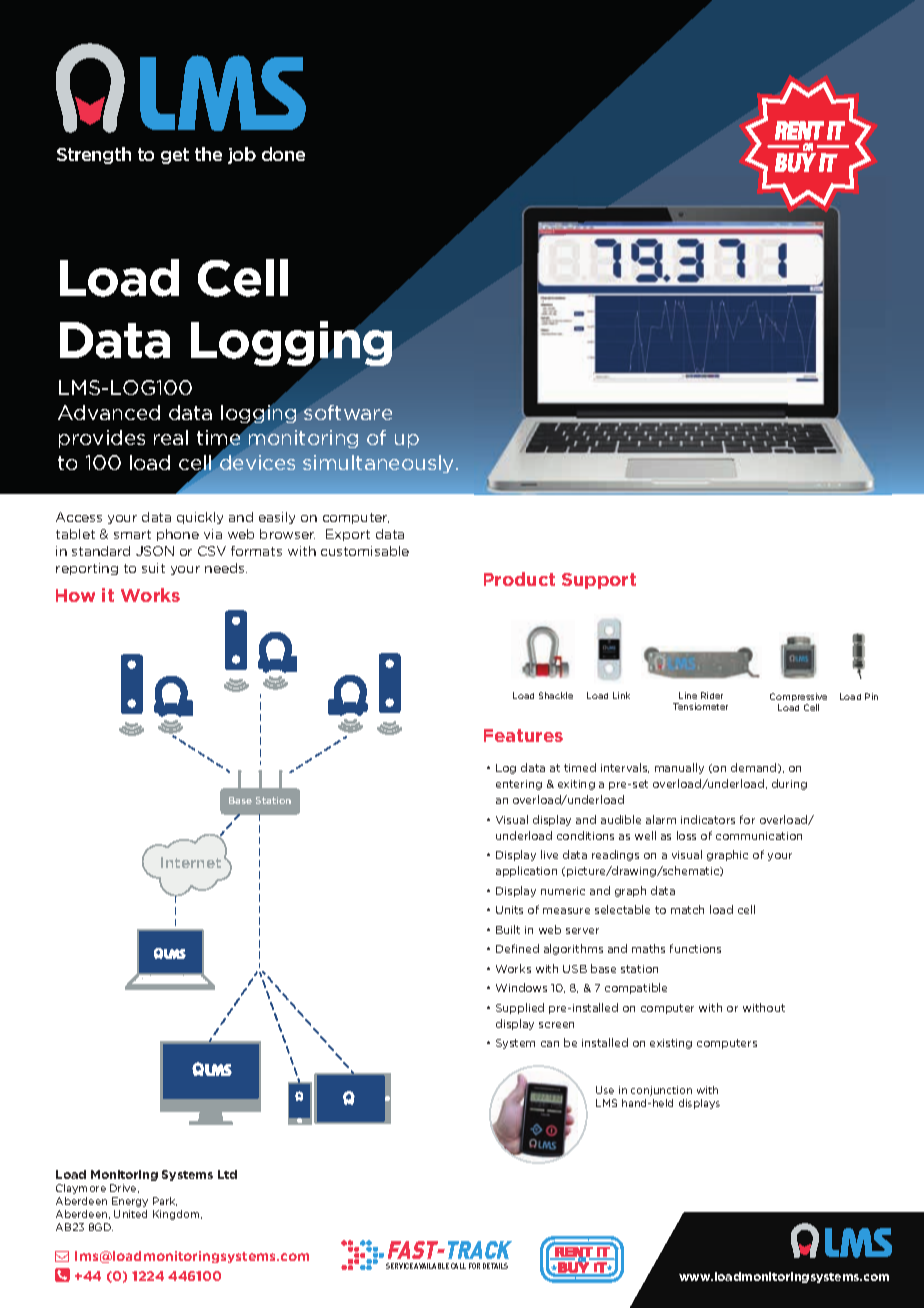 The width and height of the image is (924, 1308). Describe the element at coordinates (175, 156) in the image. I see `get` at that location.
